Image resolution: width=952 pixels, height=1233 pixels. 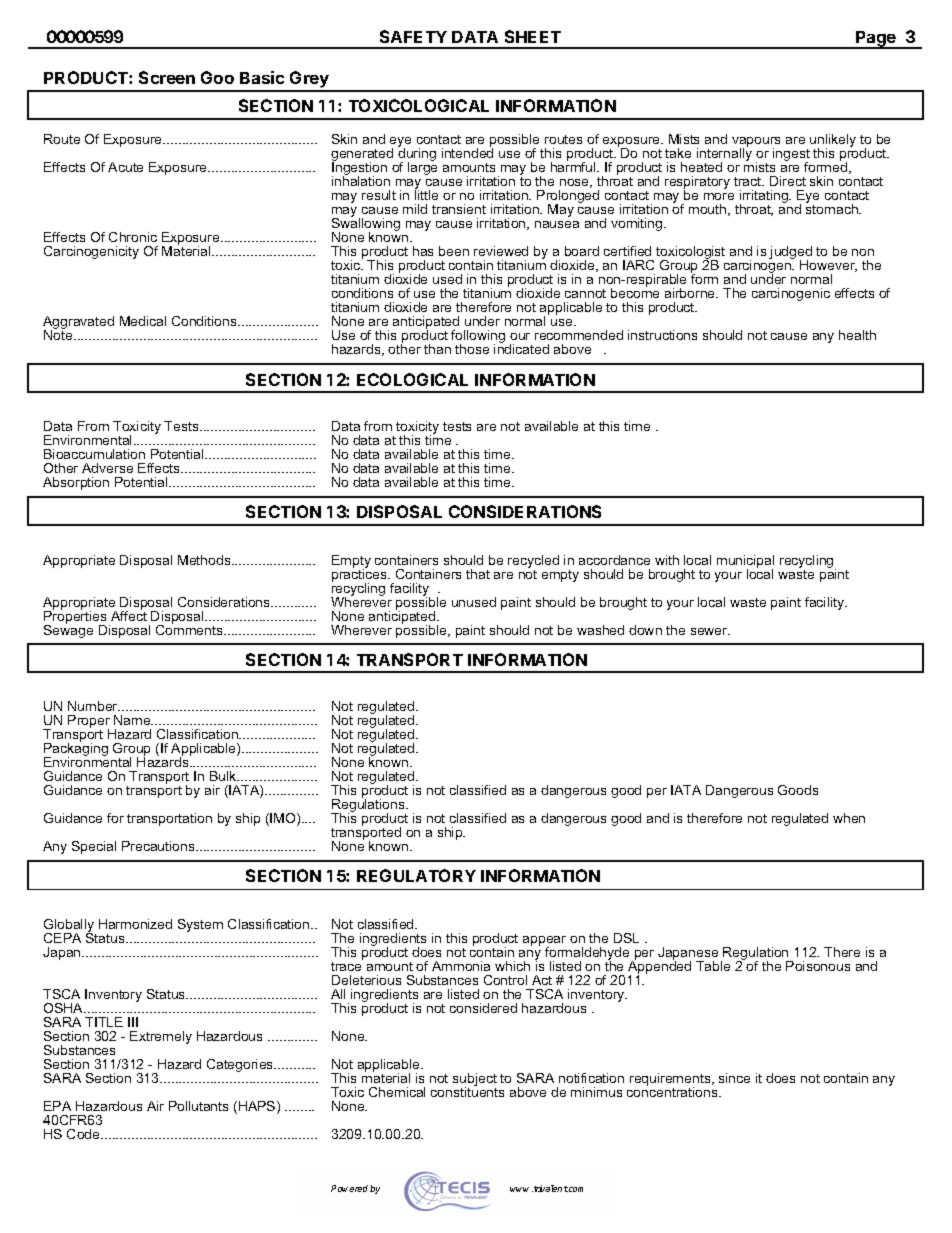 I want to click on constituents, so click(x=467, y=1091).
